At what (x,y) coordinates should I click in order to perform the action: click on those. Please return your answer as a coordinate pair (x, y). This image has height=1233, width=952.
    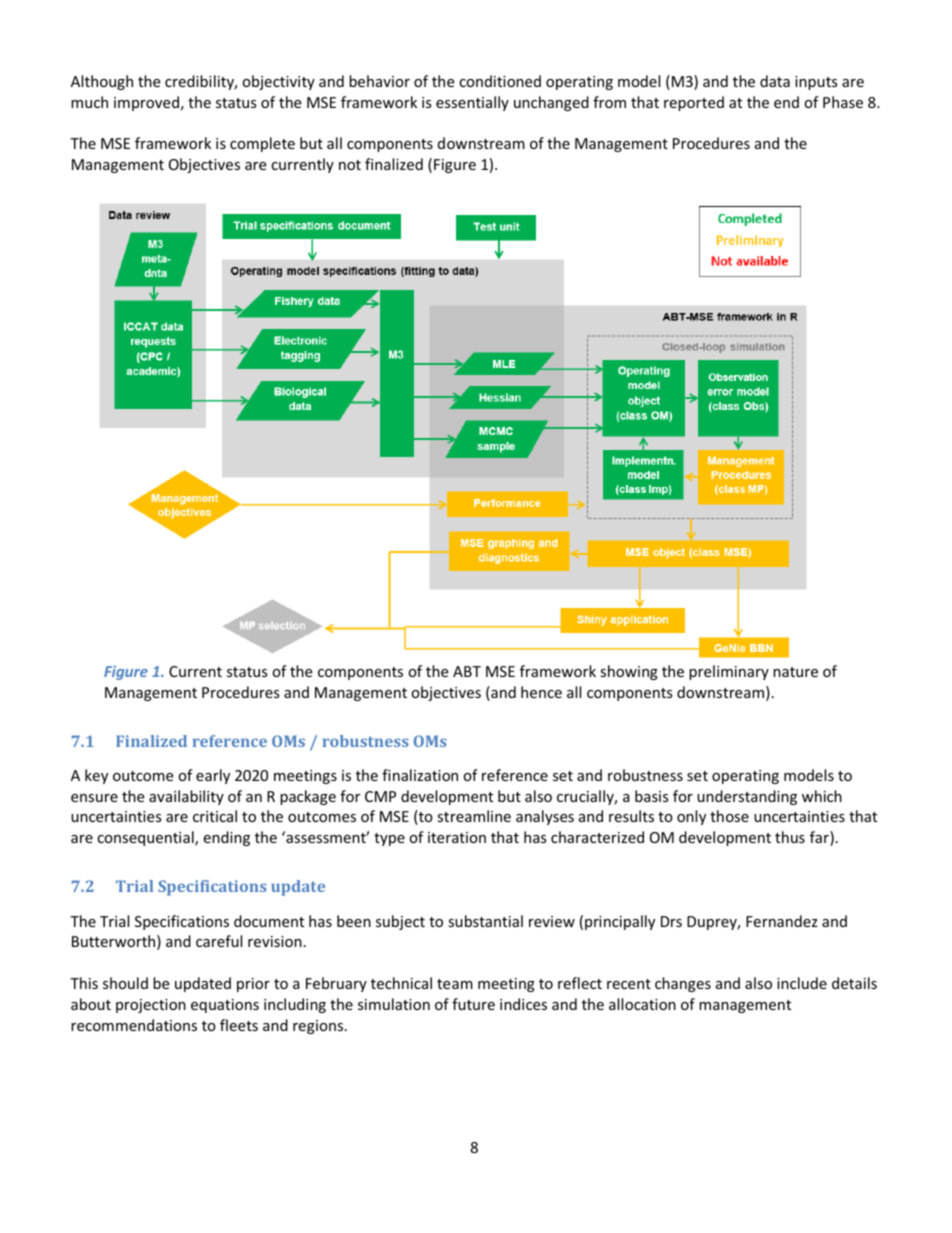
    Looking at the image, I should click on (729, 816).
